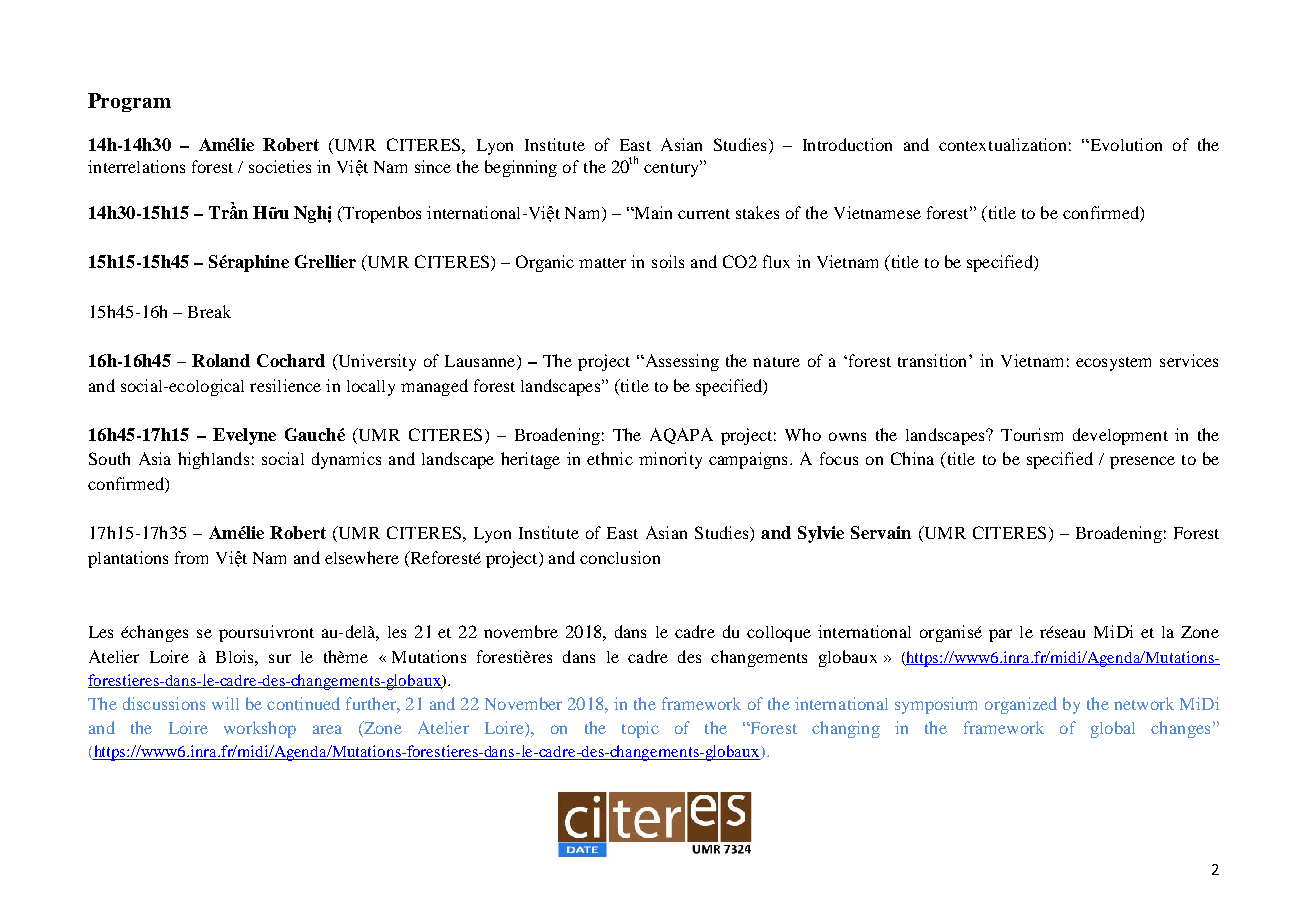 The width and height of the document is (1308, 924). What do you see at coordinates (670, 460) in the document?
I see `minority` at bounding box center [670, 460].
